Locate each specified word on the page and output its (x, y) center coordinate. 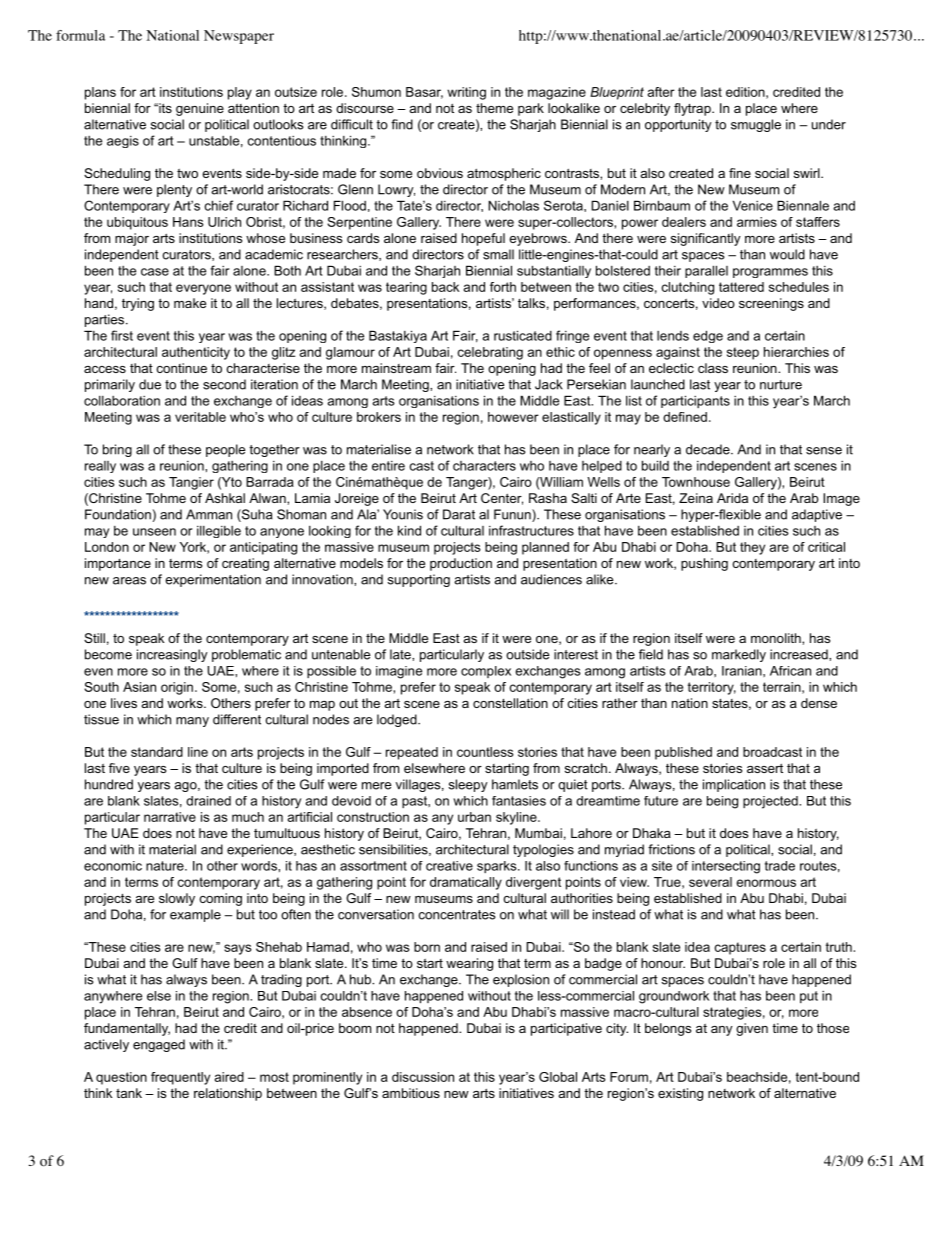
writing (466, 93)
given (752, 1029)
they (752, 548)
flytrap (693, 109)
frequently (180, 1078)
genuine (200, 109)
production (461, 564)
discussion (423, 1077)
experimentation (213, 580)
